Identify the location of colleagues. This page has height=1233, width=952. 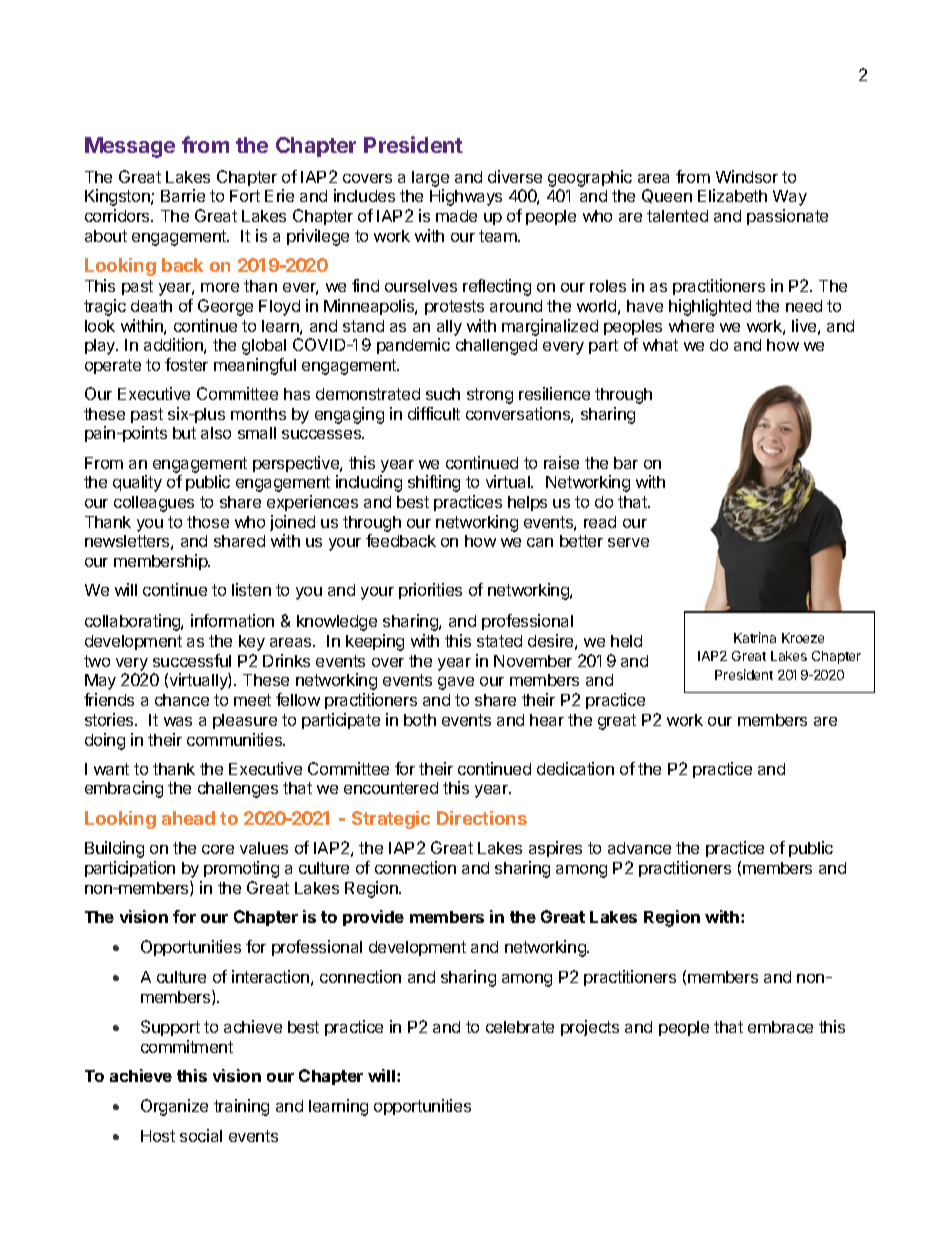
(154, 504).
